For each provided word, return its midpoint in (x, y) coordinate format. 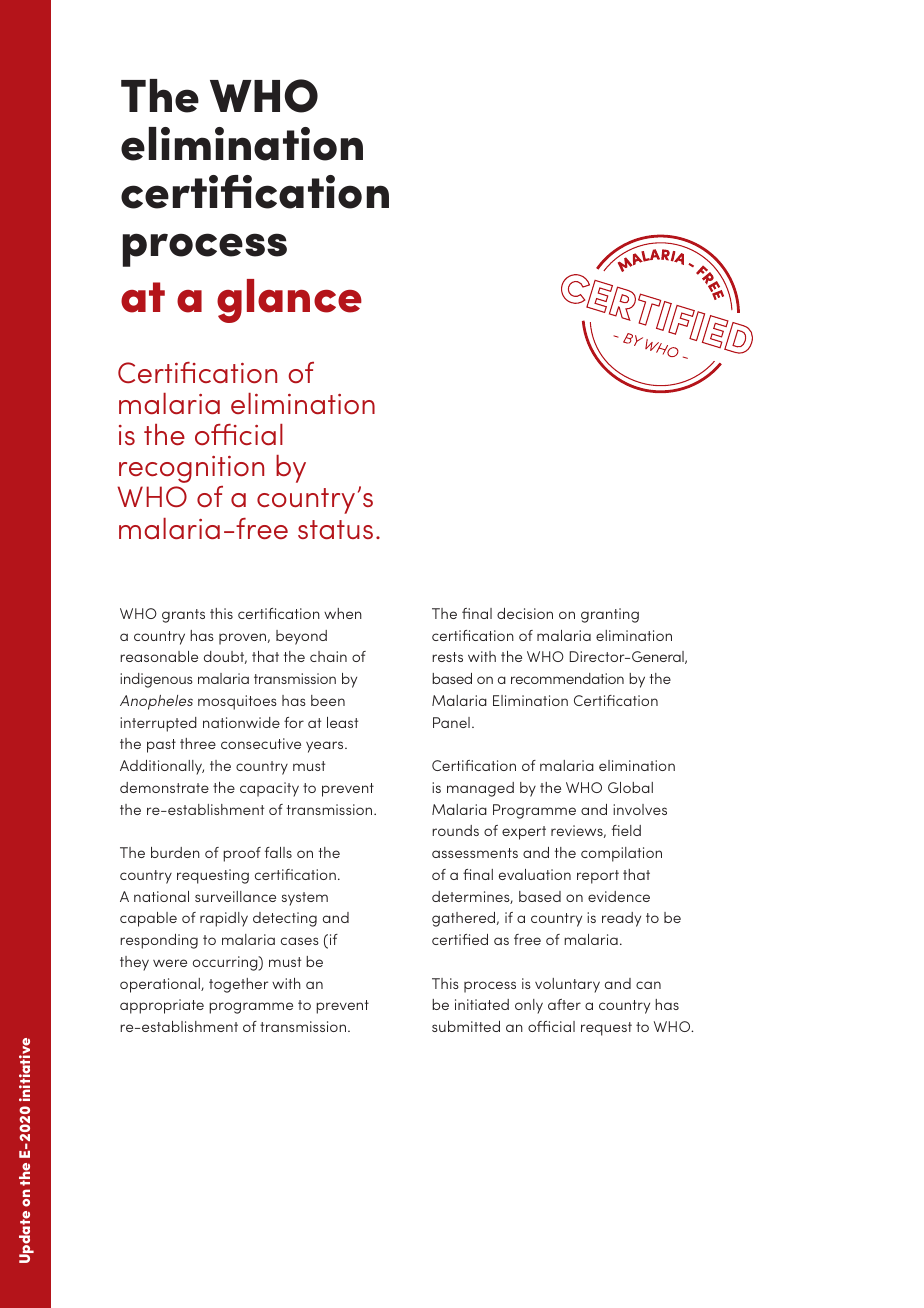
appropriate (162, 1006)
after (564, 1004)
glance (289, 301)
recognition (191, 469)
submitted (466, 1026)
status (335, 529)
